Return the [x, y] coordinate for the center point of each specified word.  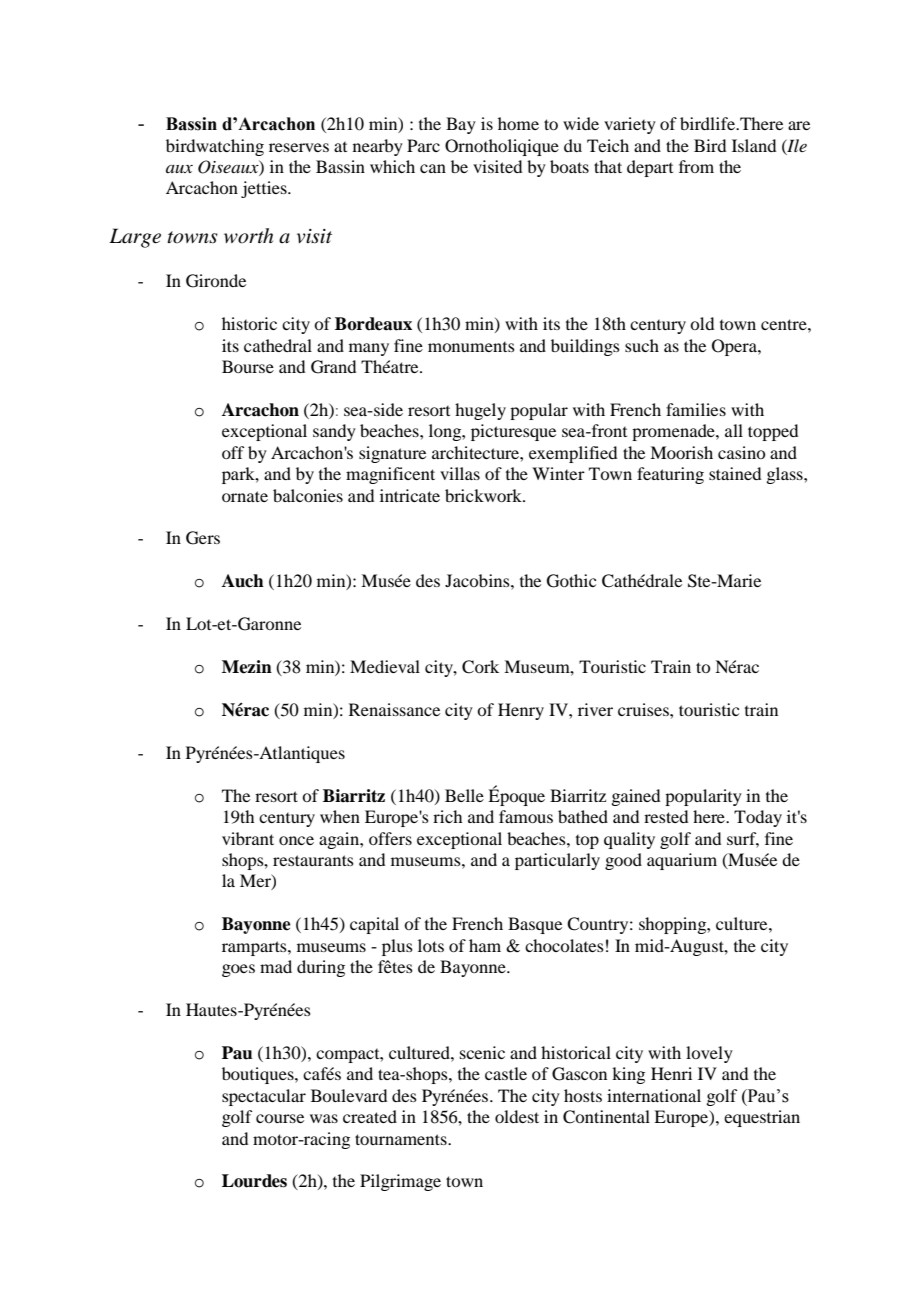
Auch [243, 581]
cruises [644, 709]
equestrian [762, 1118]
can [433, 168]
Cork [480, 667]
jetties [265, 189]
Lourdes [254, 1181]
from [696, 166]
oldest [517, 1116]
